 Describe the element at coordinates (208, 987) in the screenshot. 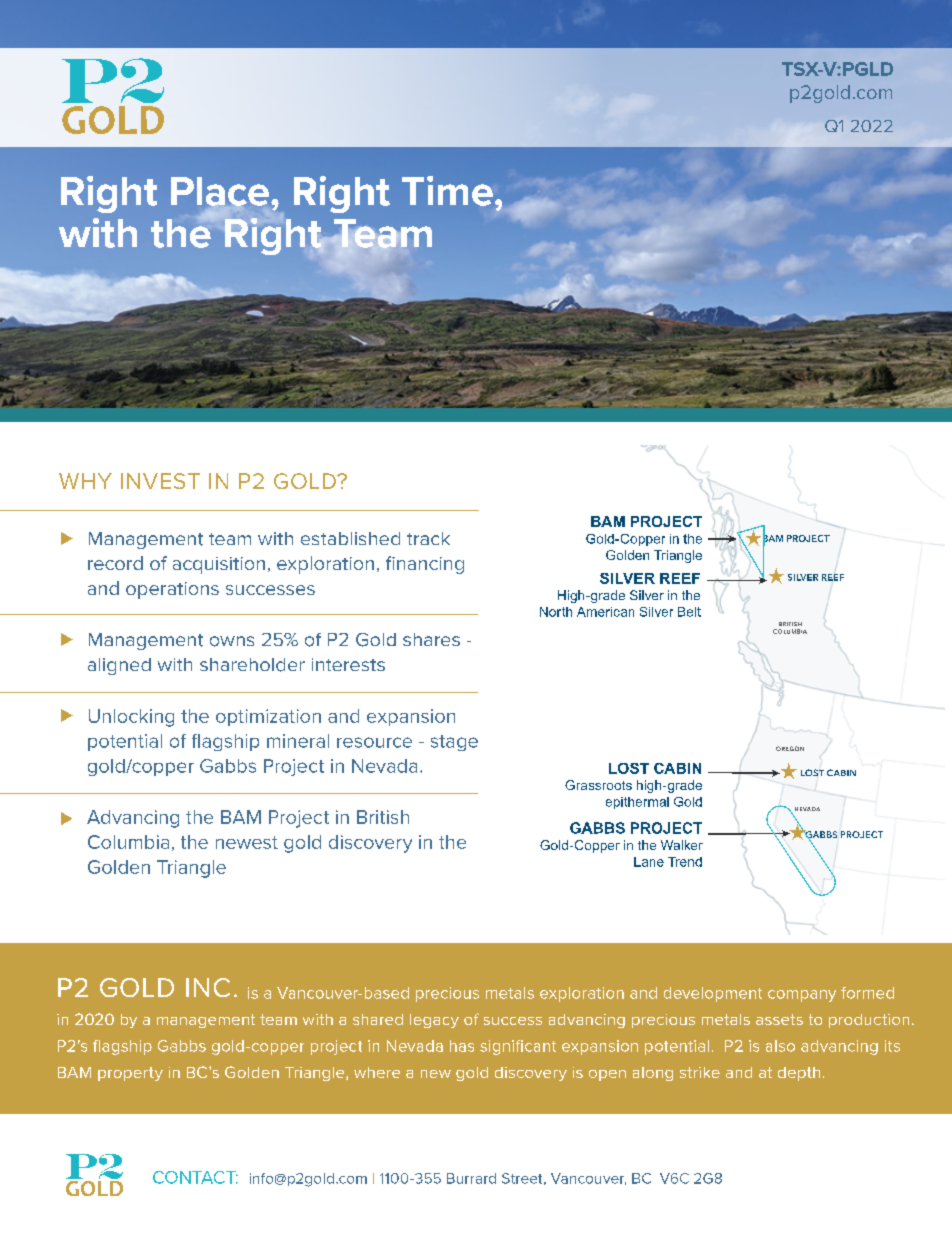

I see `INC` at that location.
